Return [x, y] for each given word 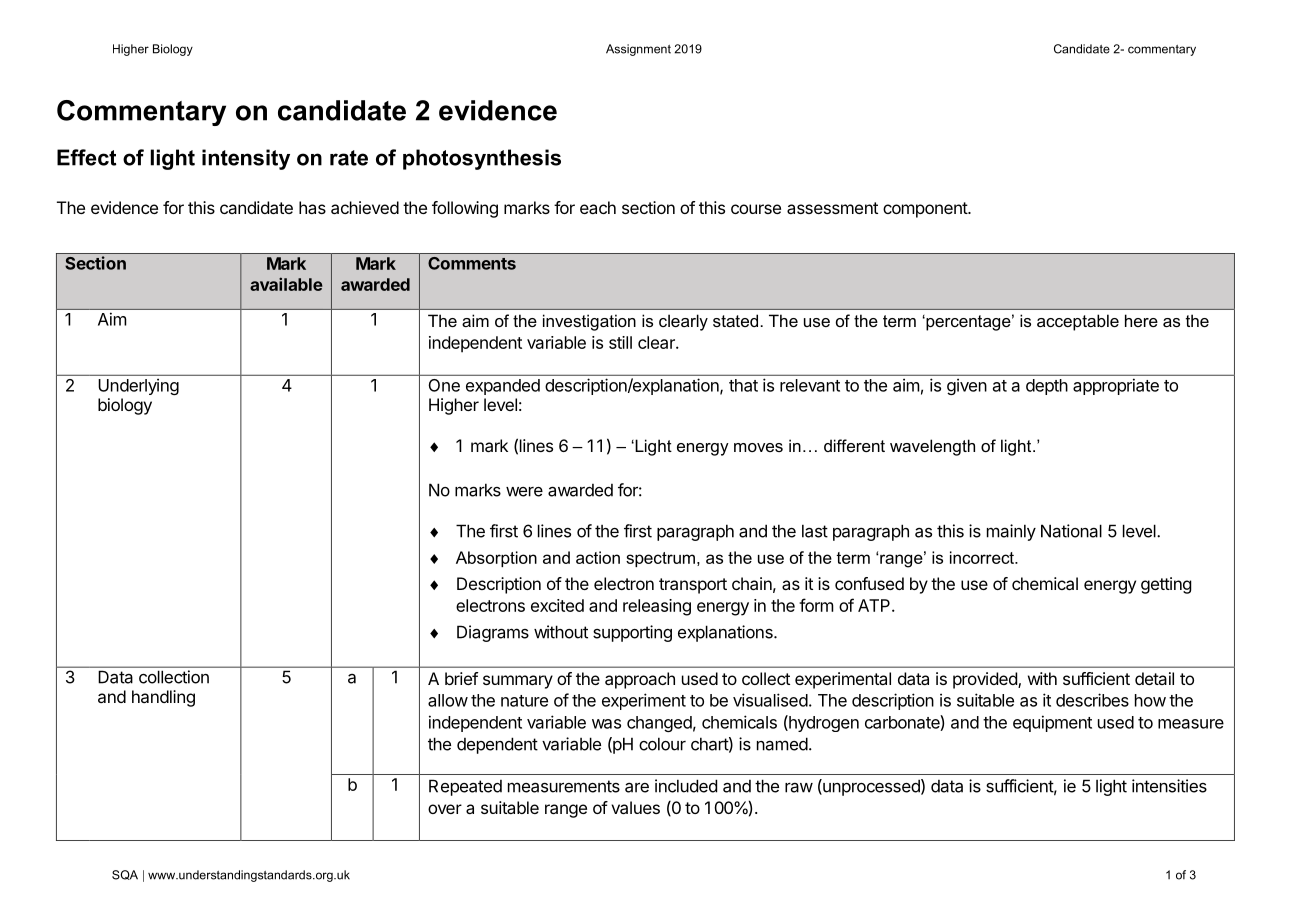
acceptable [1078, 322]
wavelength [932, 447]
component [926, 210]
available [286, 284]
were [524, 492]
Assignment [638, 50]
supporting [632, 633]
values [635, 807]
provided [986, 680]
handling [163, 698]
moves [758, 447]
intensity [246, 159]
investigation [589, 322]
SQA [125, 875]
